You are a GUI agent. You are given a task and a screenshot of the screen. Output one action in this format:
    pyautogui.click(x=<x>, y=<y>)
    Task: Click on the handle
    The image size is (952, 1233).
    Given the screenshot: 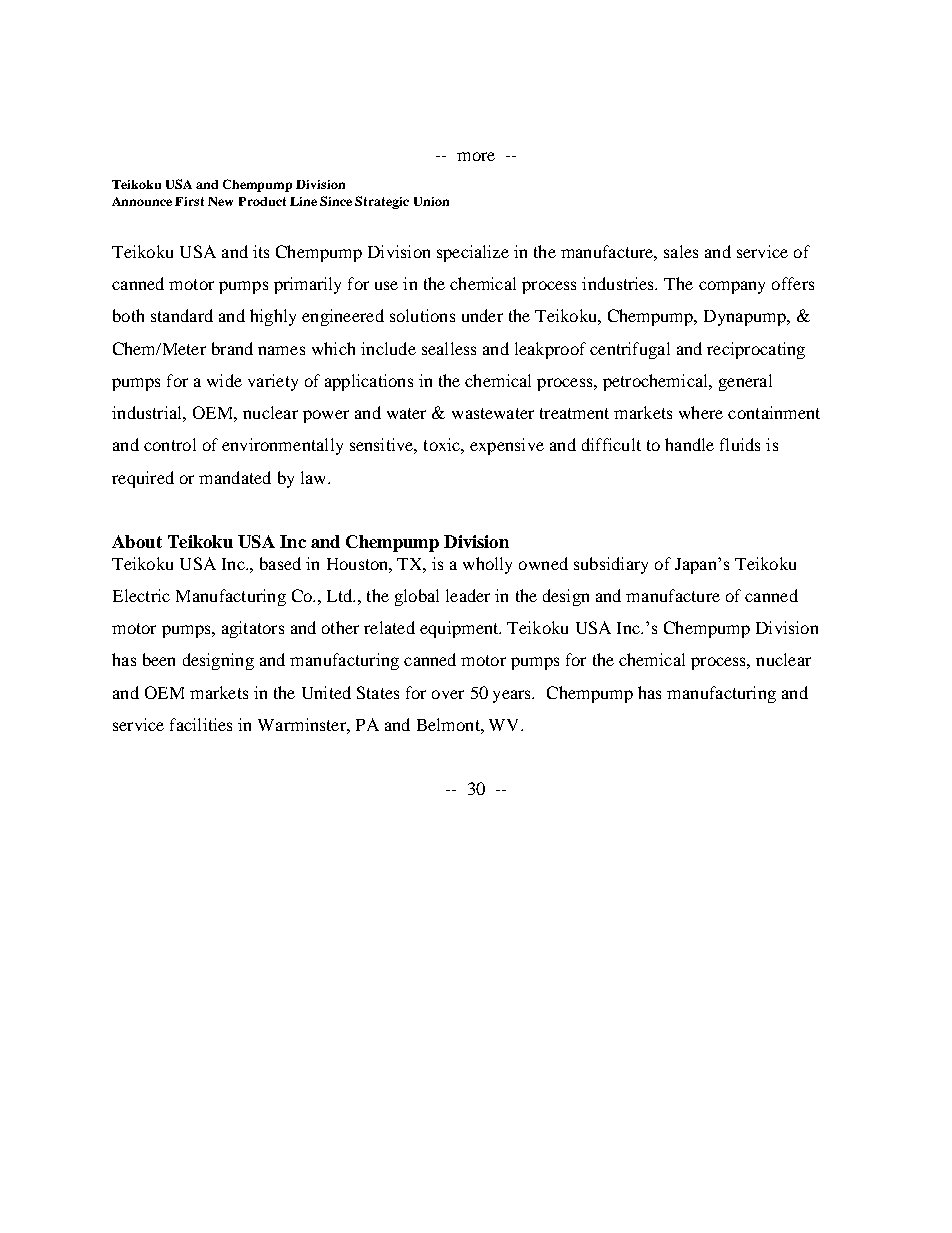 What is the action you would take?
    pyautogui.click(x=689, y=444)
